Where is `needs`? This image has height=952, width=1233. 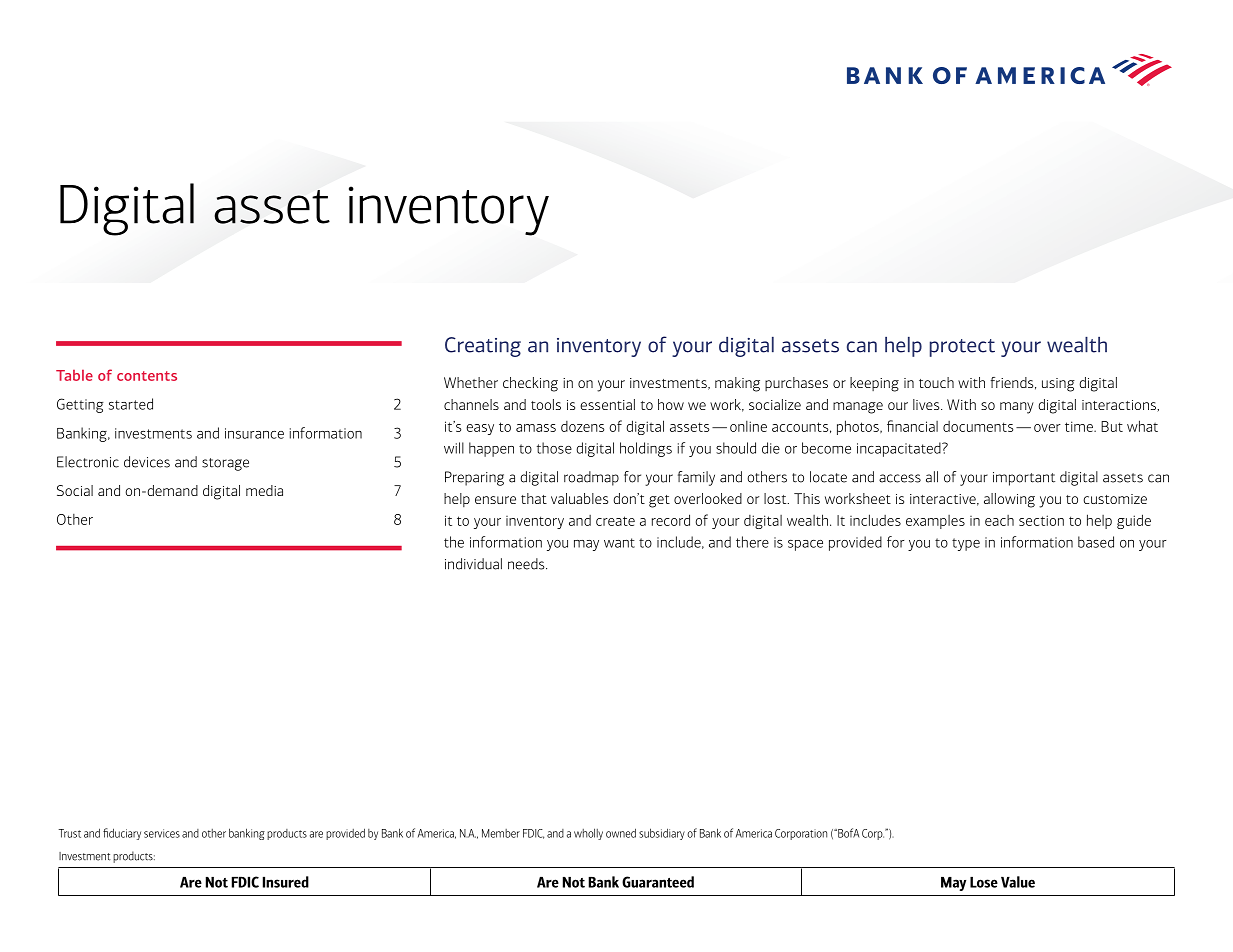 needs is located at coordinates (527, 564).
